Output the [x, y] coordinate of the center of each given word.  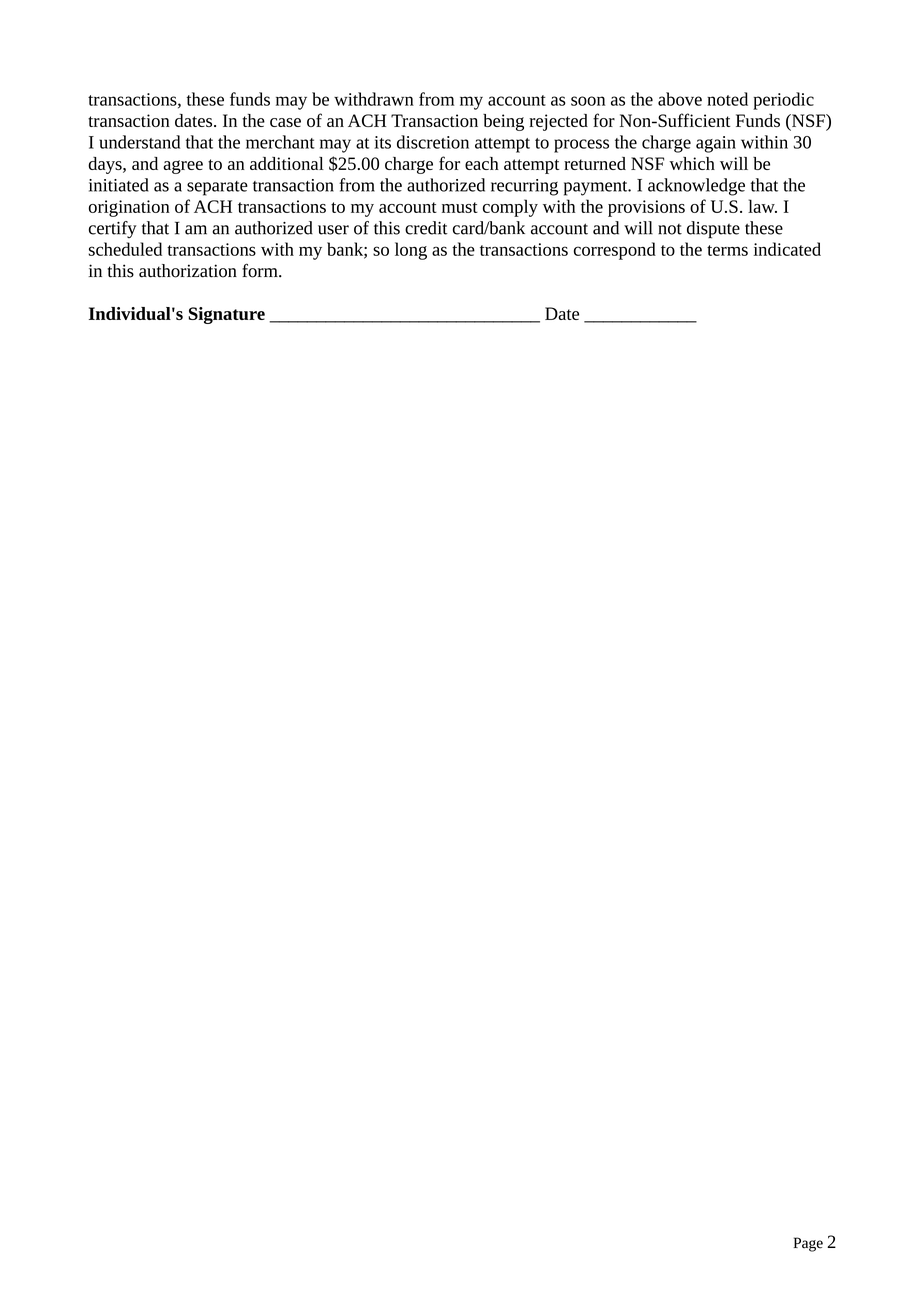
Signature [226, 315]
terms [727, 250]
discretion [433, 142]
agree [183, 167]
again [716, 144]
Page [808, 1244]
